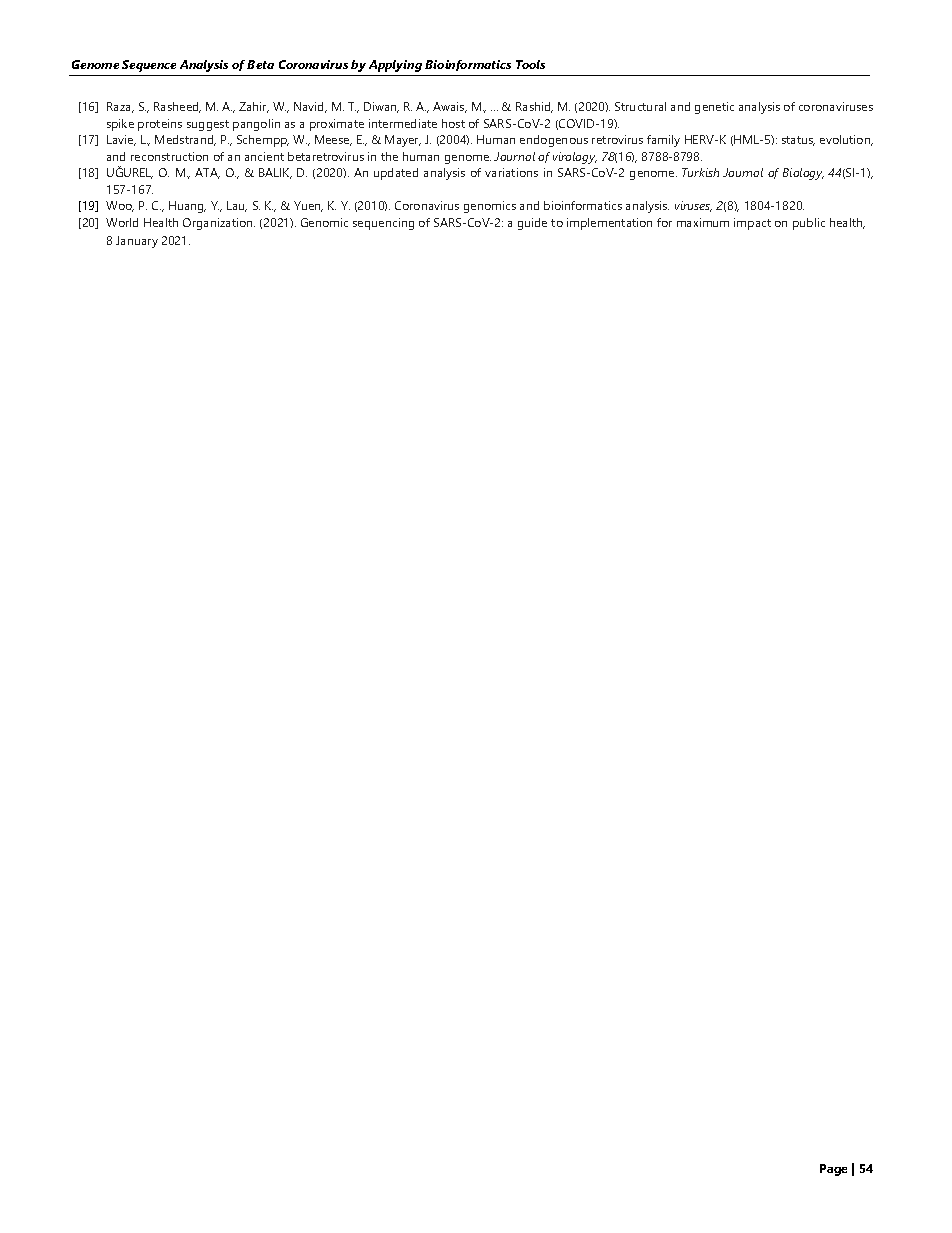  Describe the element at coordinates (833, 1170) in the document. I see `Page` at that location.
